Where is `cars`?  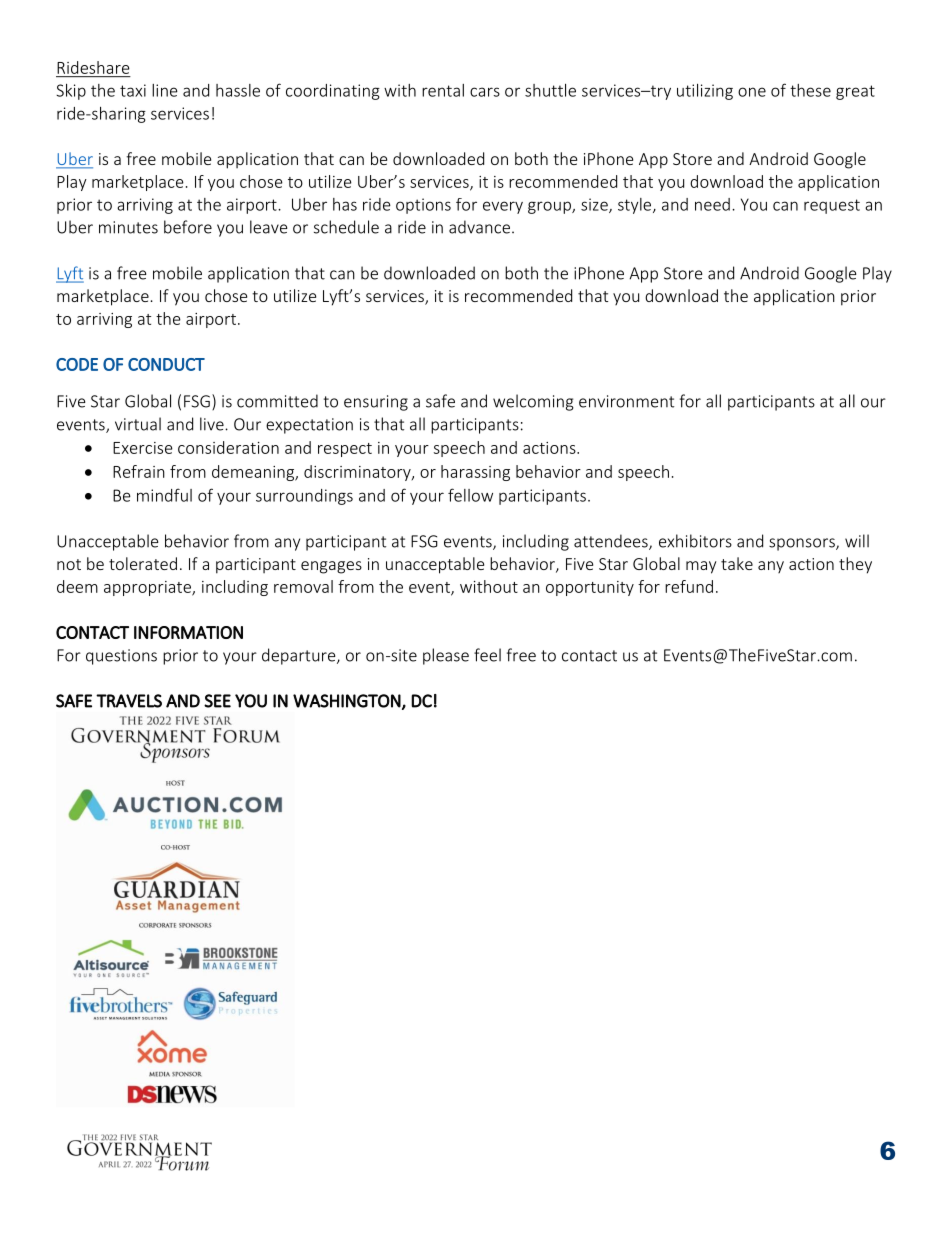 cars is located at coordinates (485, 92).
